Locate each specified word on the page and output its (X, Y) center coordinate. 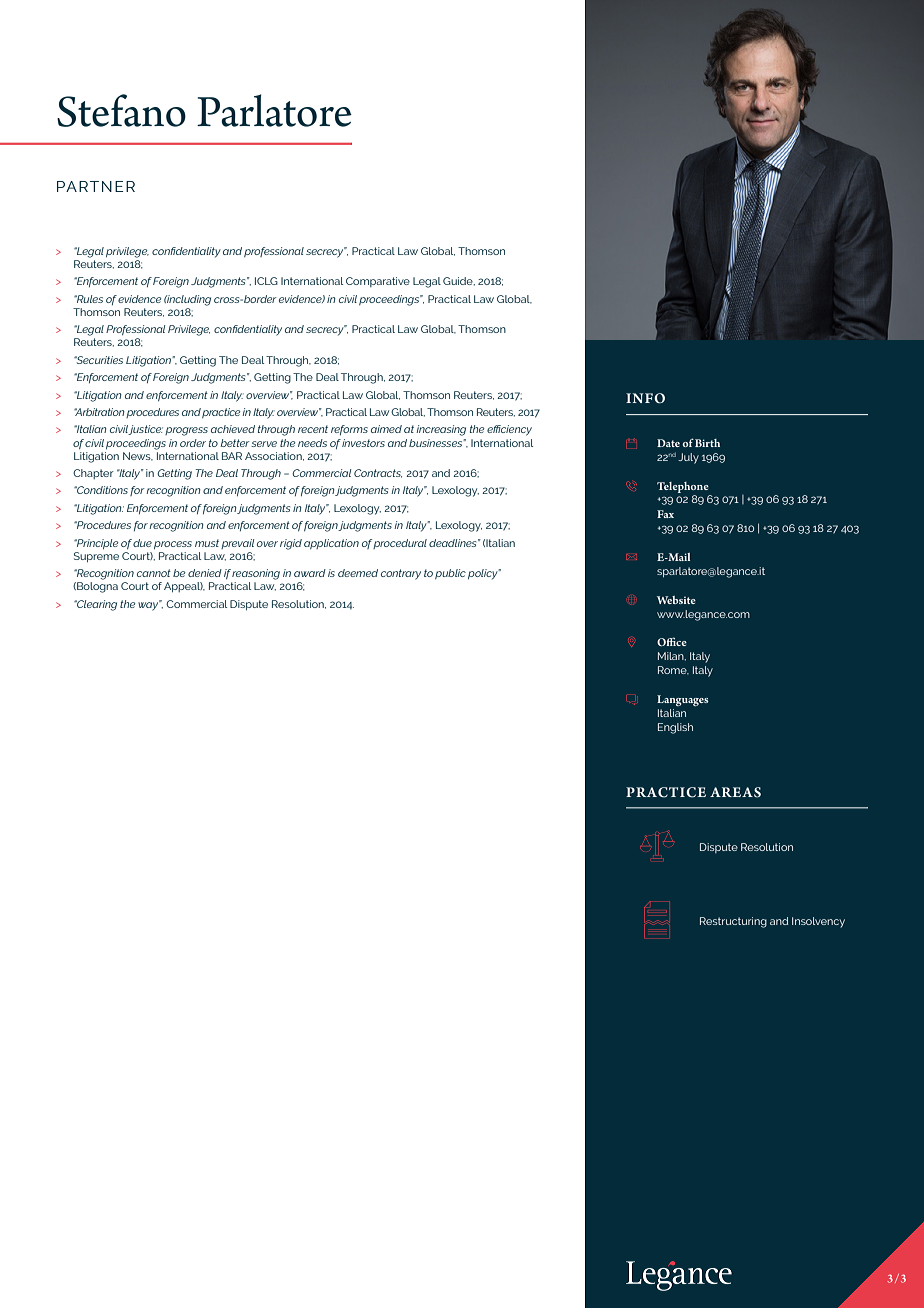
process (173, 545)
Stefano (121, 110)
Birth (707, 443)
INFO (645, 398)
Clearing (96, 605)
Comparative (378, 282)
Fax (665, 514)
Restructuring (733, 922)
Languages (683, 700)
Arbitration (99, 412)
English (675, 728)
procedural (400, 544)
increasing (441, 430)
